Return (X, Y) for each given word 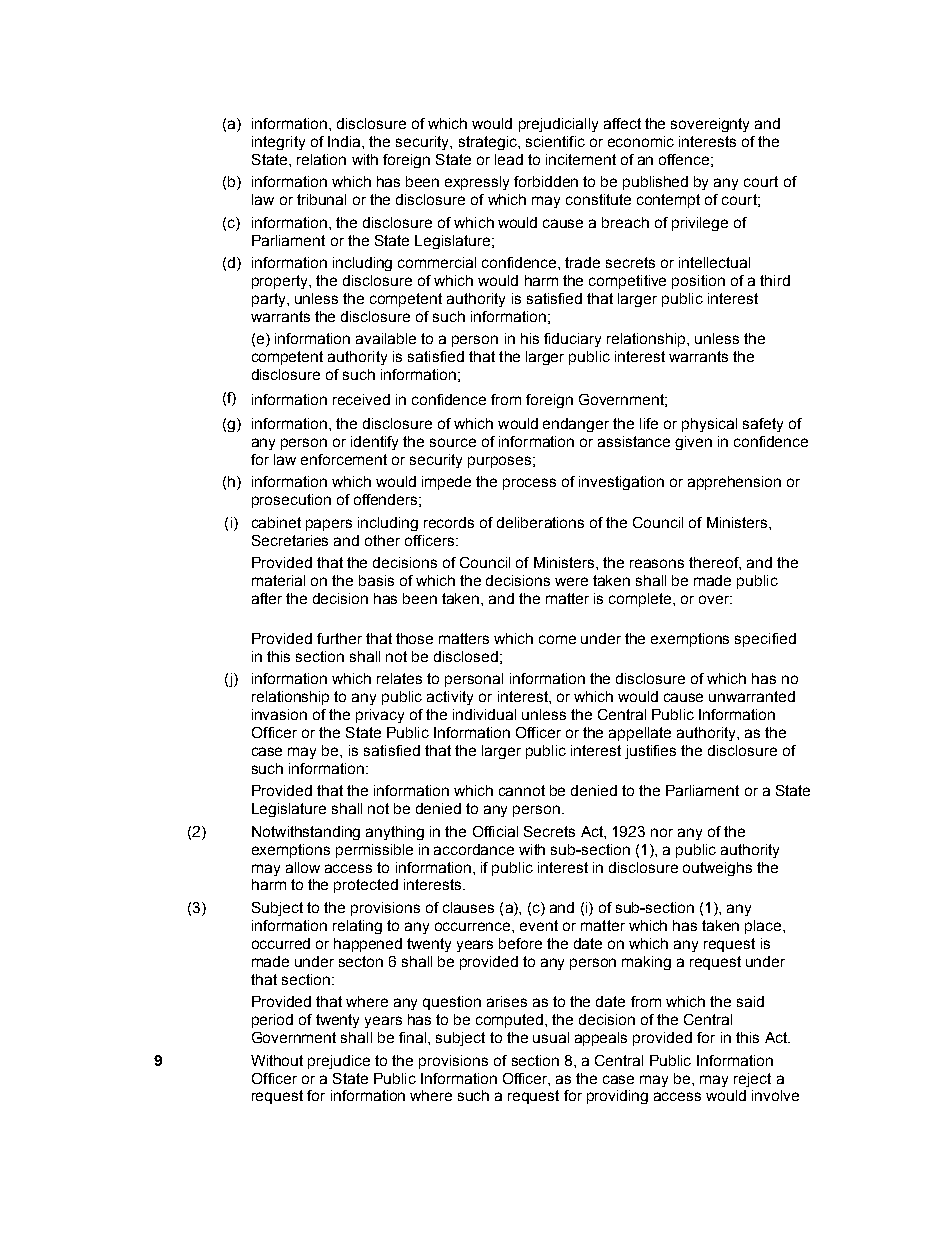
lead (509, 159)
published (655, 183)
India (345, 141)
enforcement (344, 459)
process (529, 484)
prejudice (339, 1062)
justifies (650, 752)
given (693, 443)
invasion (279, 714)
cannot (522, 790)
